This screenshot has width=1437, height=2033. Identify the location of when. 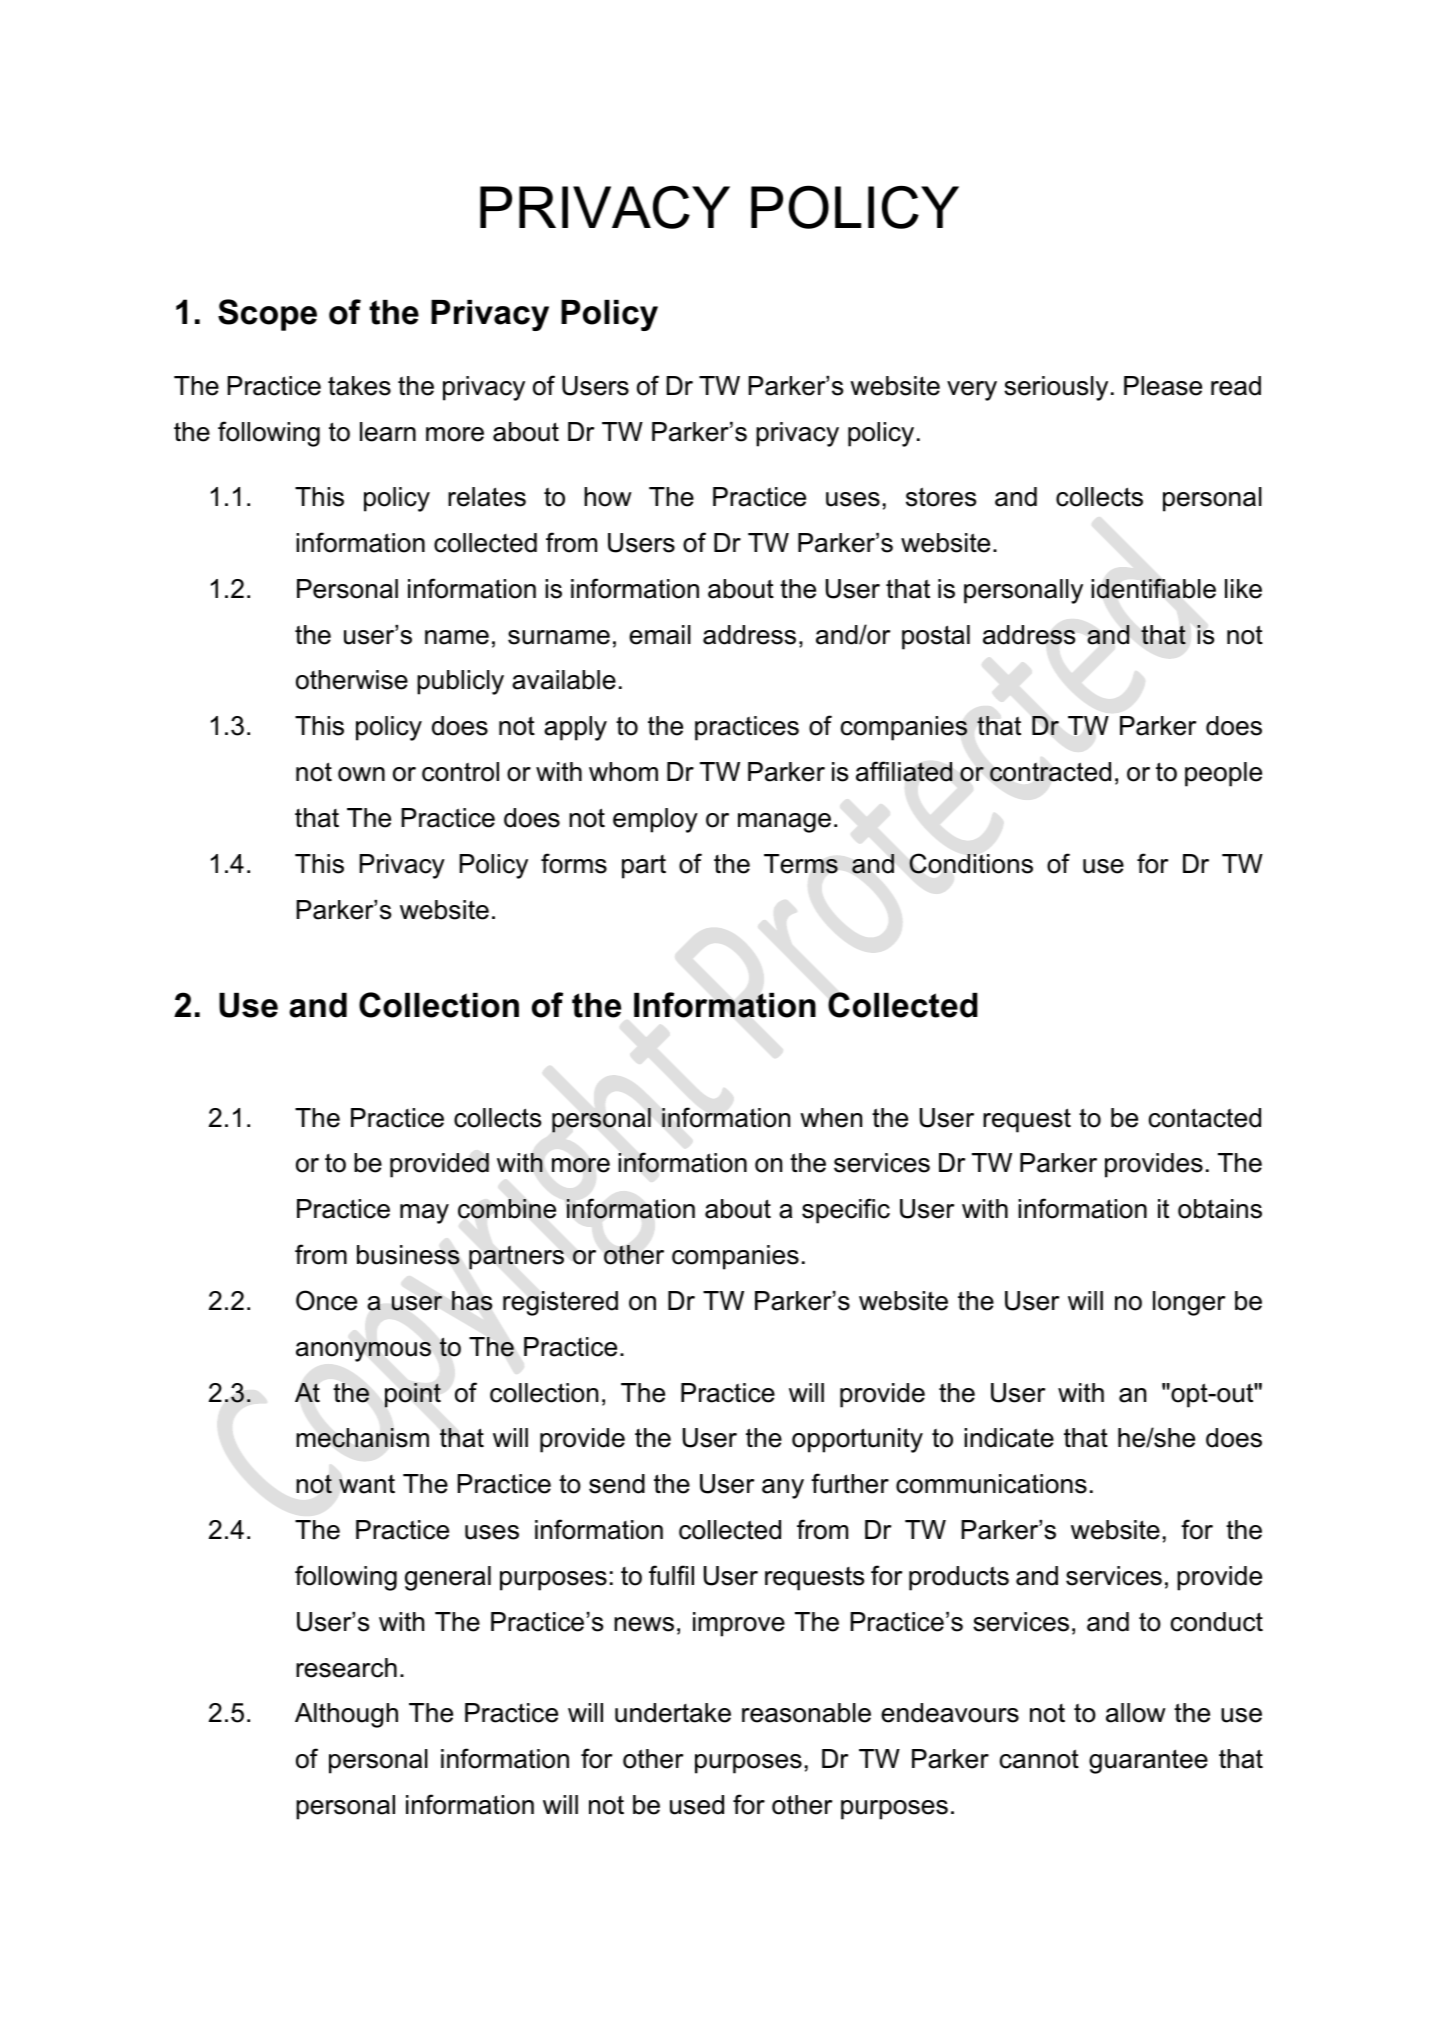
(831, 1118).
